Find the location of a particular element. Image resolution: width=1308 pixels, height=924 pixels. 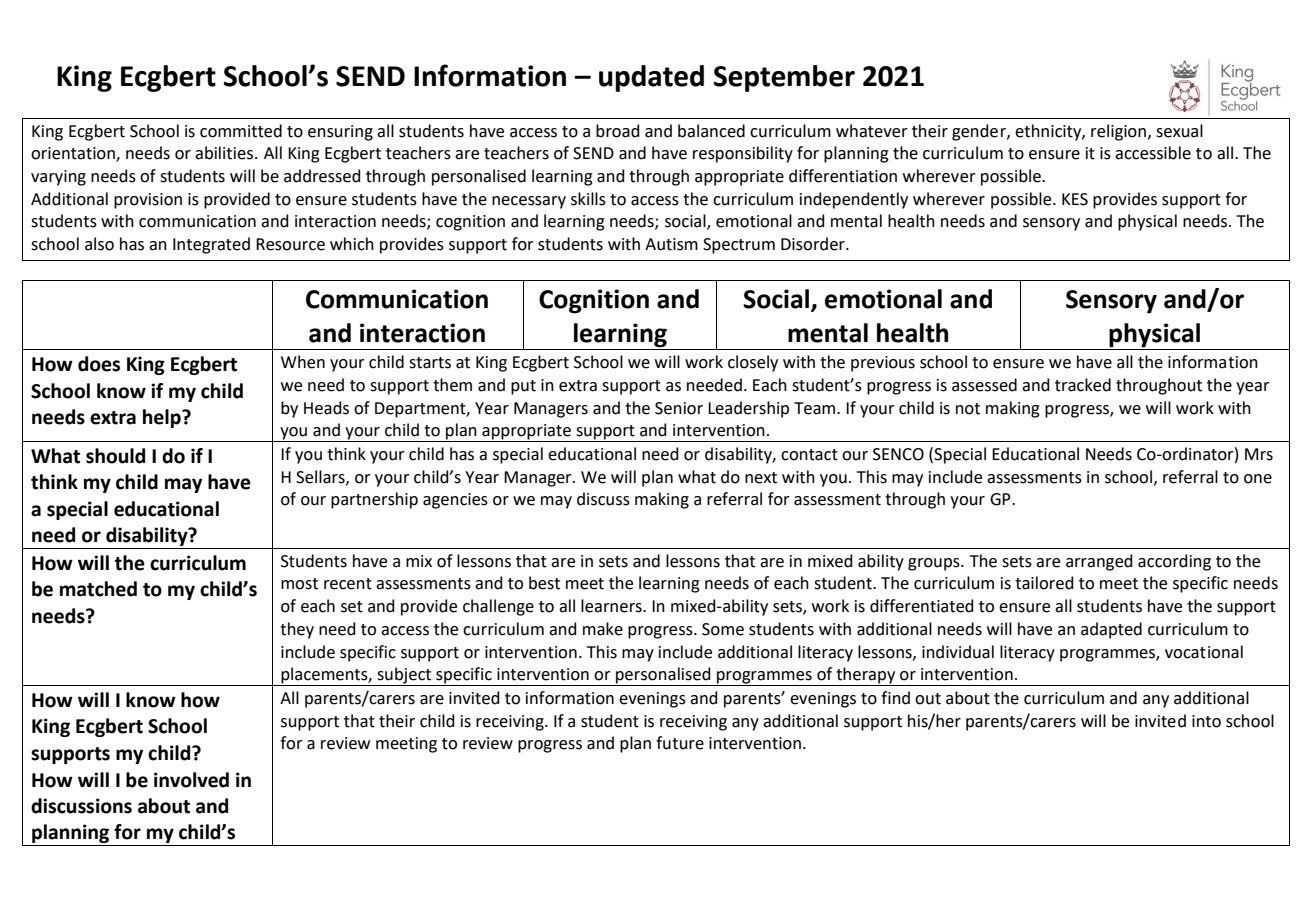

involved is located at coordinates (191, 780).
